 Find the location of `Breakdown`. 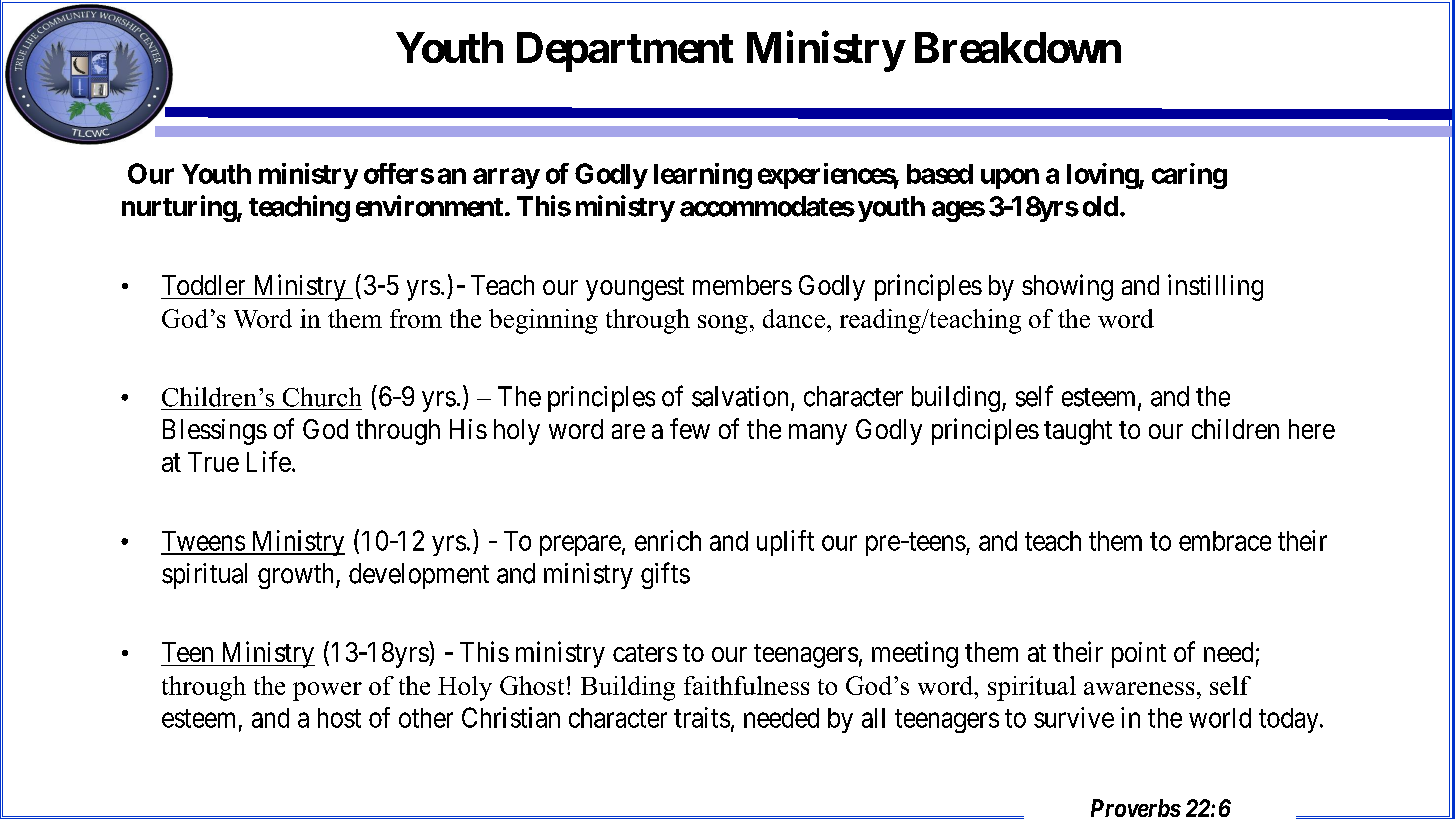

Breakdown is located at coordinates (1018, 47).
